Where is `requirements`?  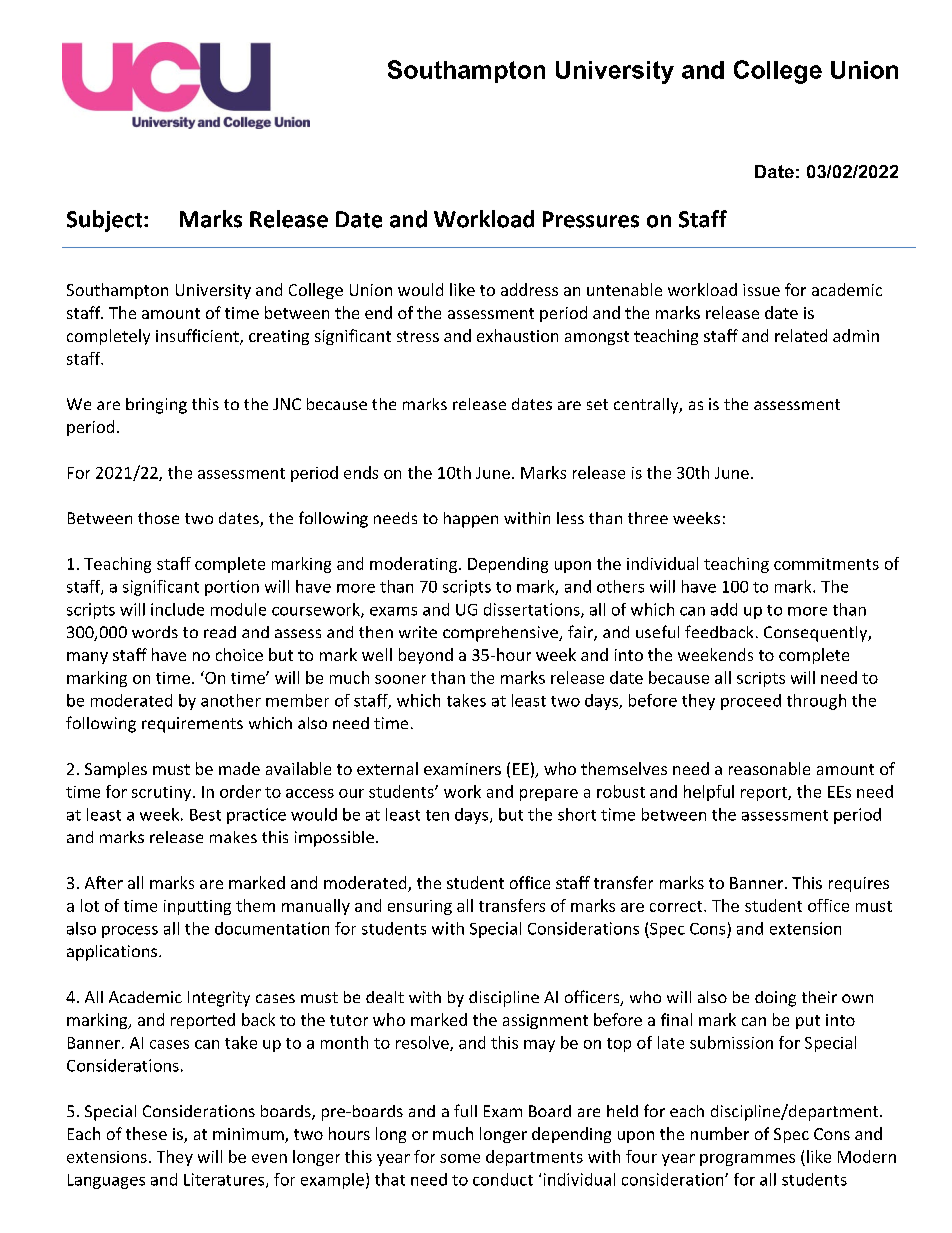 requirements is located at coordinates (192, 725).
